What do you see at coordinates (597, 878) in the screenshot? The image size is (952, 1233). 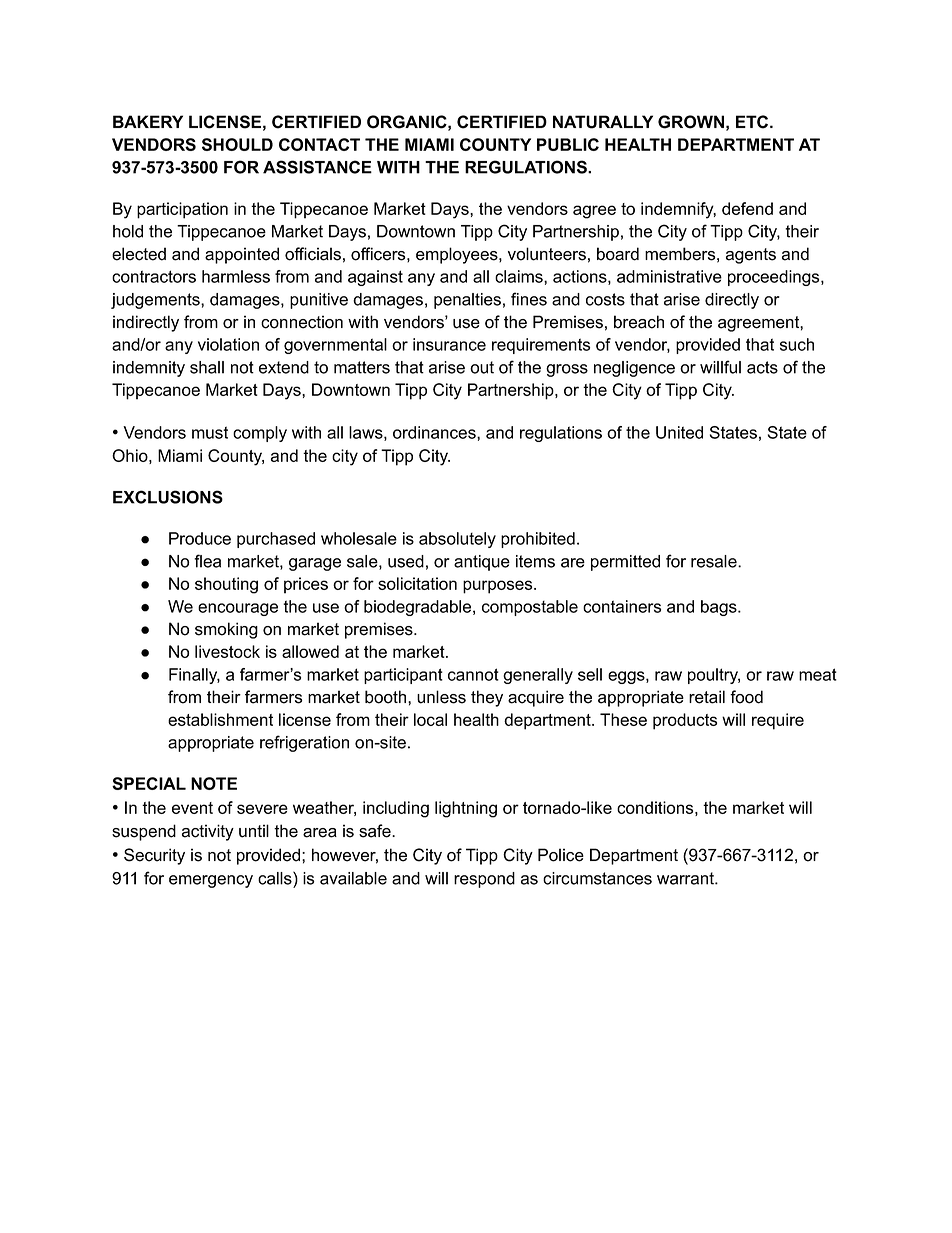 I see `circumstances` at bounding box center [597, 878].
